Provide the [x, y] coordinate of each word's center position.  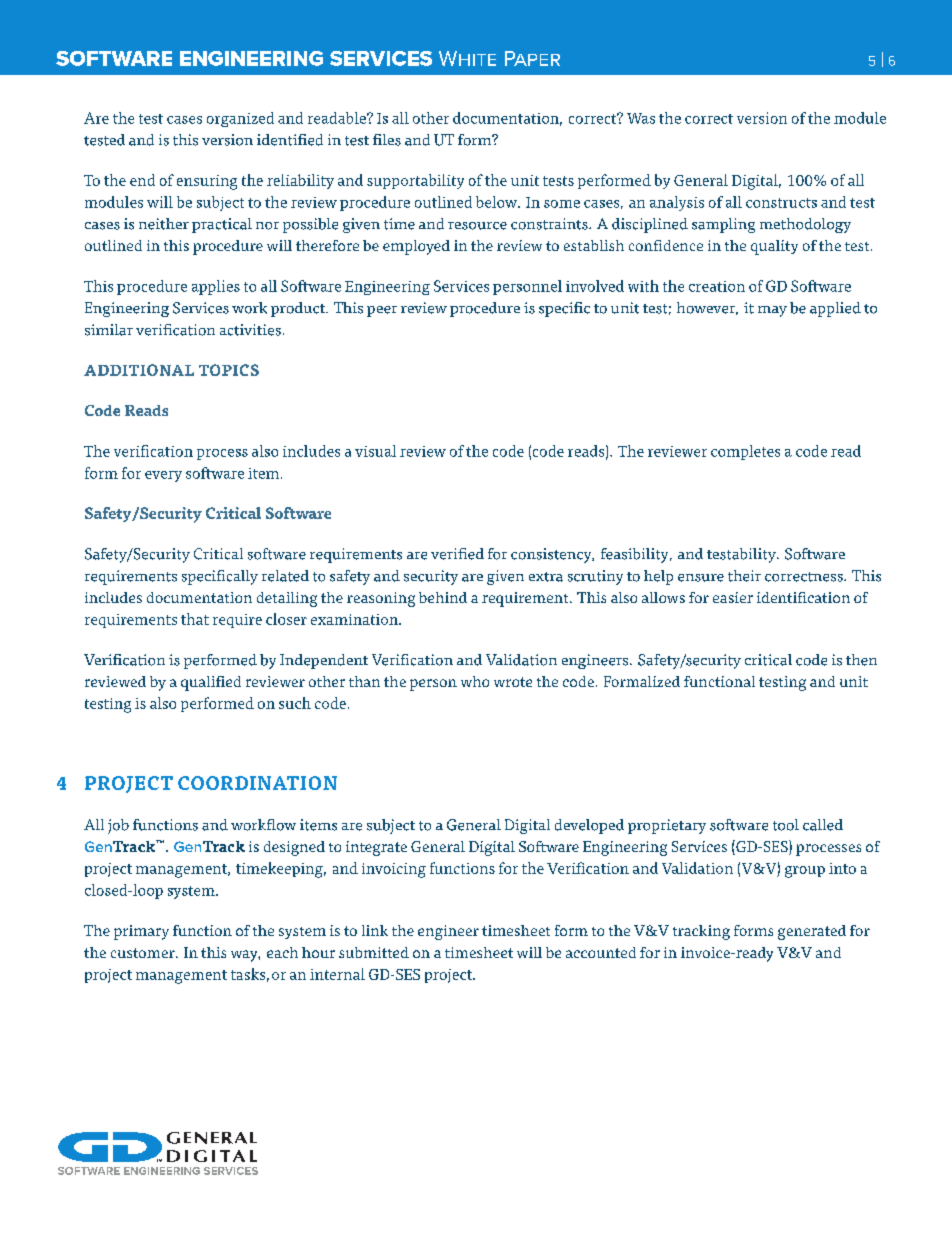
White [467, 58]
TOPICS [229, 370]
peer [382, 311]
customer [144, 953]
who [475, 681]
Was [641, 118]
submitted [374, 952]
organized [240, 119]
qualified [211, 683]
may [772, 311]
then [861, 660]
